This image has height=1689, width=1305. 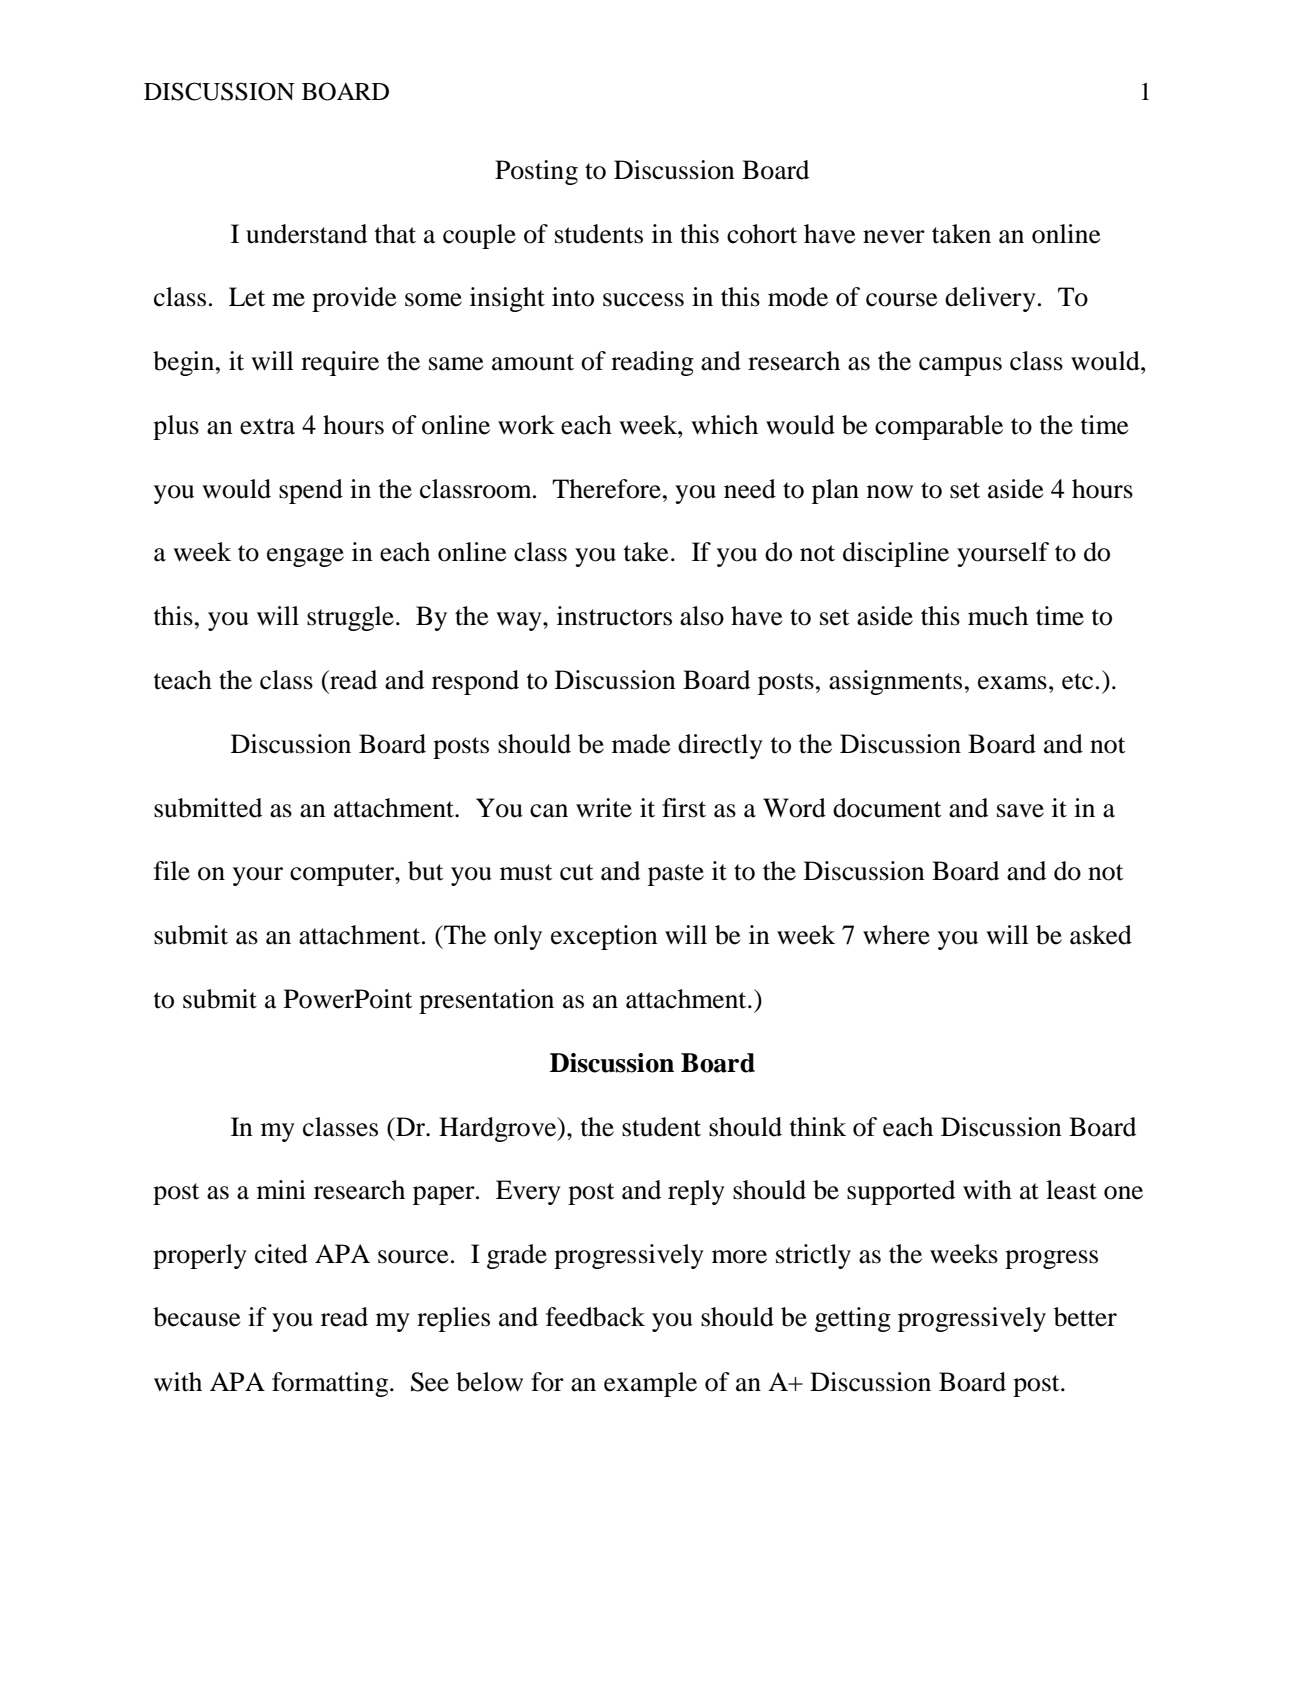 What do you see at coordinates (1085, 1317) in the image?
I see `better` at bounding box center [1085, 1317].
